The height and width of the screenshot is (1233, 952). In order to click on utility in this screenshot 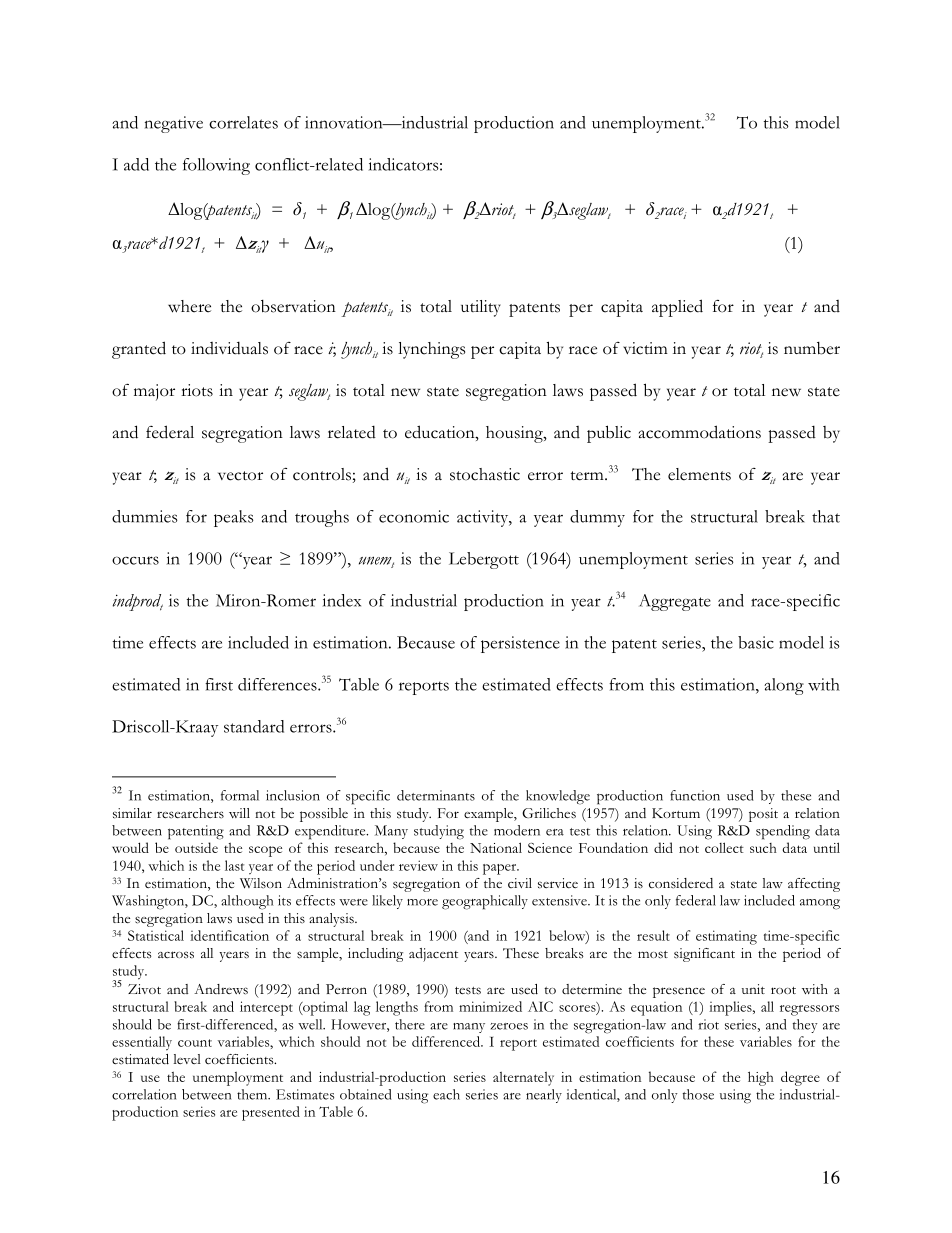, I will do `click(481, 308)`.
